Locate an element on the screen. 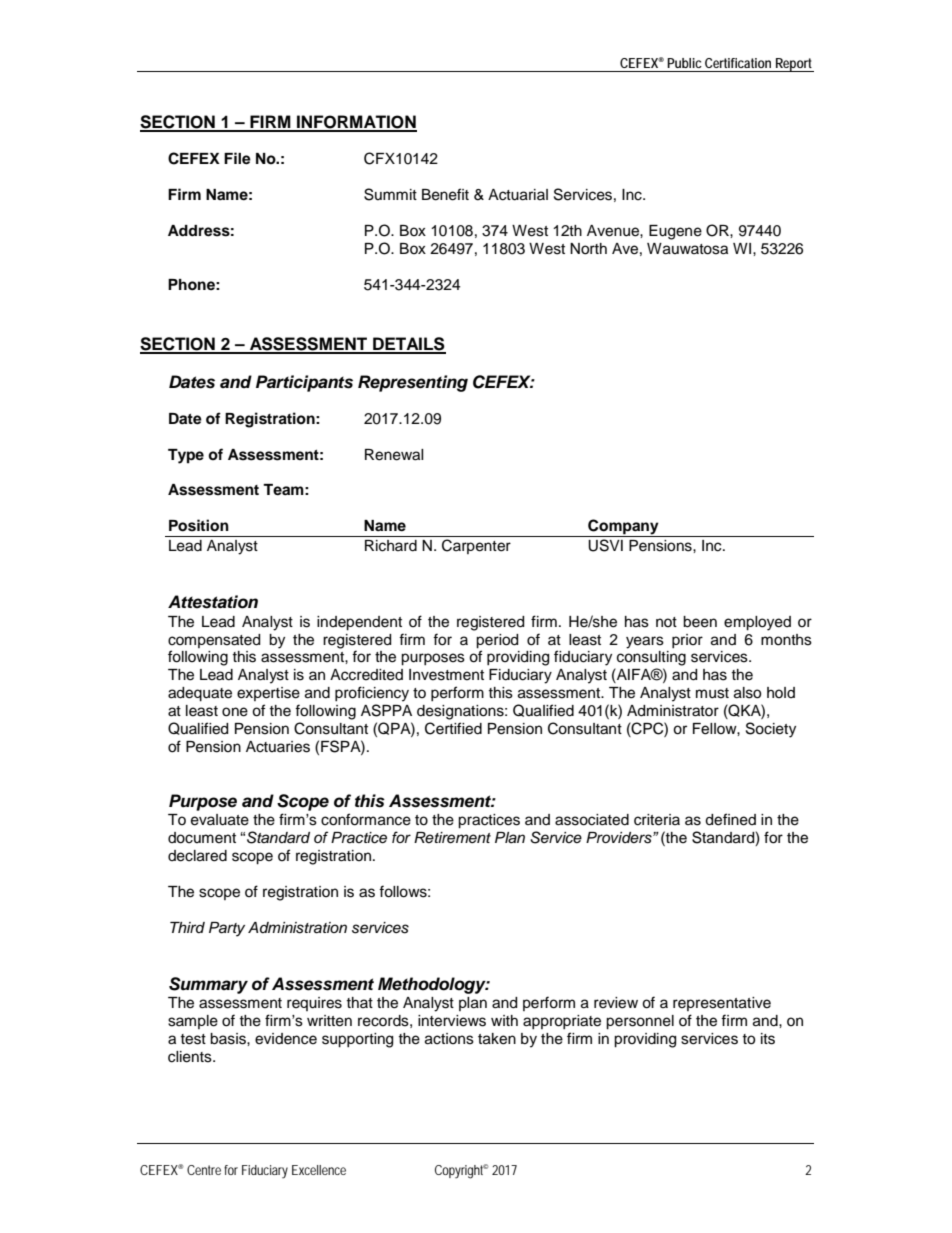  Actuarial is located at coordinates (518, 195).
